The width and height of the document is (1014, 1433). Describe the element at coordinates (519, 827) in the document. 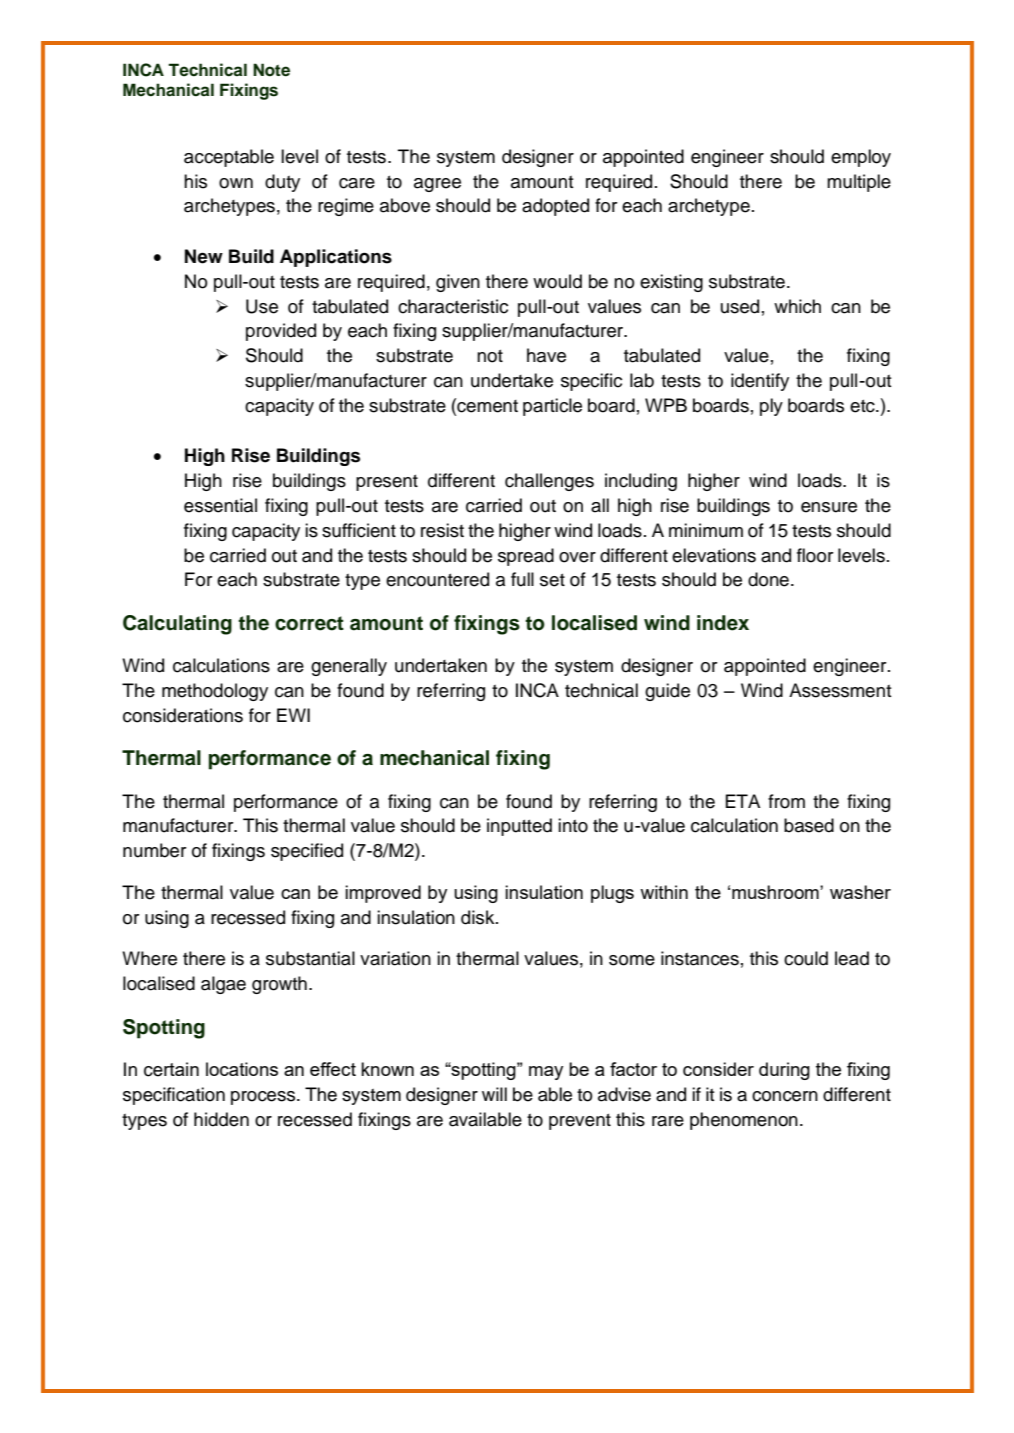

I see `inputted` at that location.
